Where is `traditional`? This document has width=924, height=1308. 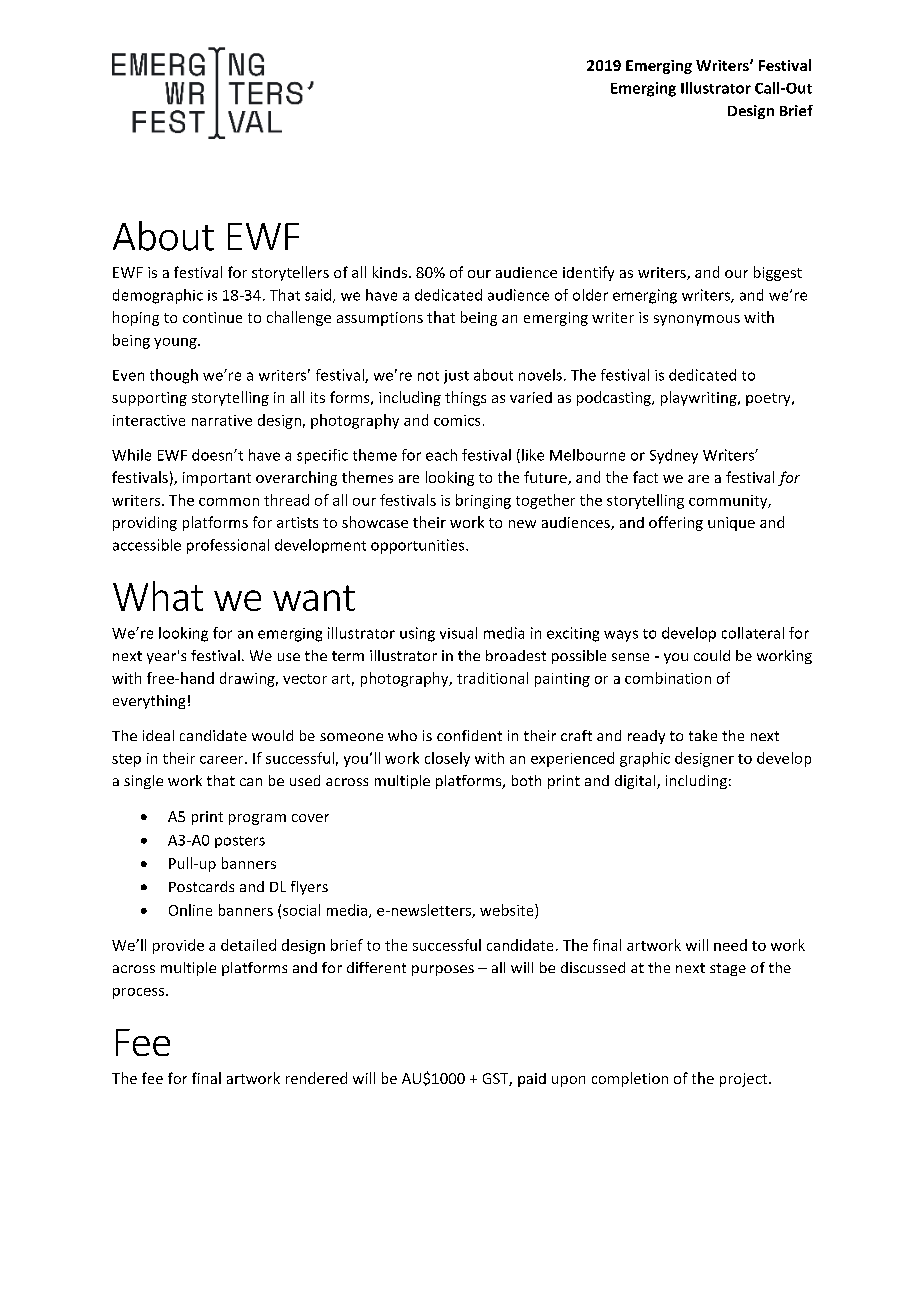 traditional is located at coordinates (492, 678).
